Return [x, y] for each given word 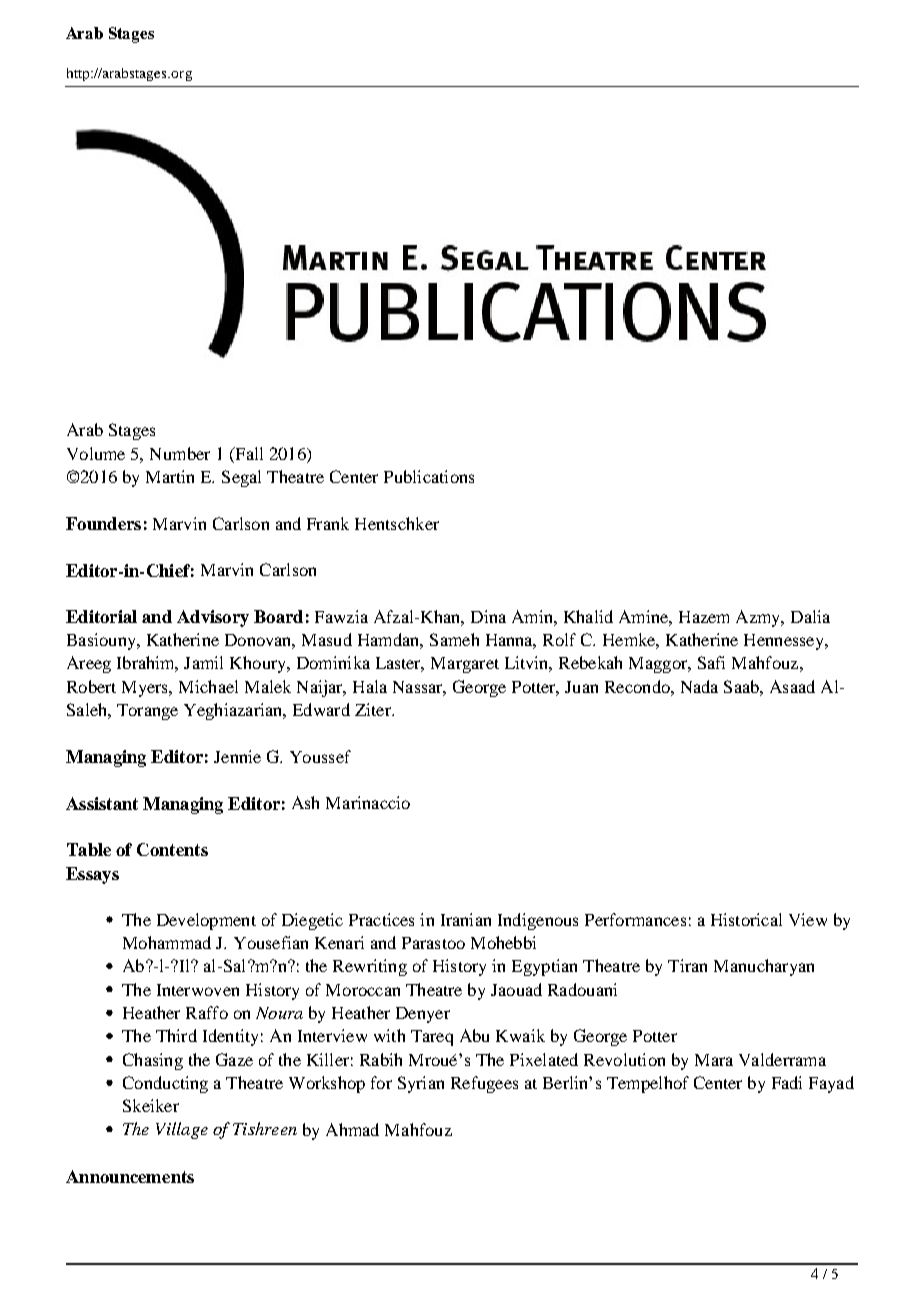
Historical [746, 919]
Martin [170, 476]
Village [182, 1130]
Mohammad [167, 942]
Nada [699, 686]
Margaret [465, 665]
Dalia [810, 616]
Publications [429, 476]
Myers [146, 689]
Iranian [466, 919]
